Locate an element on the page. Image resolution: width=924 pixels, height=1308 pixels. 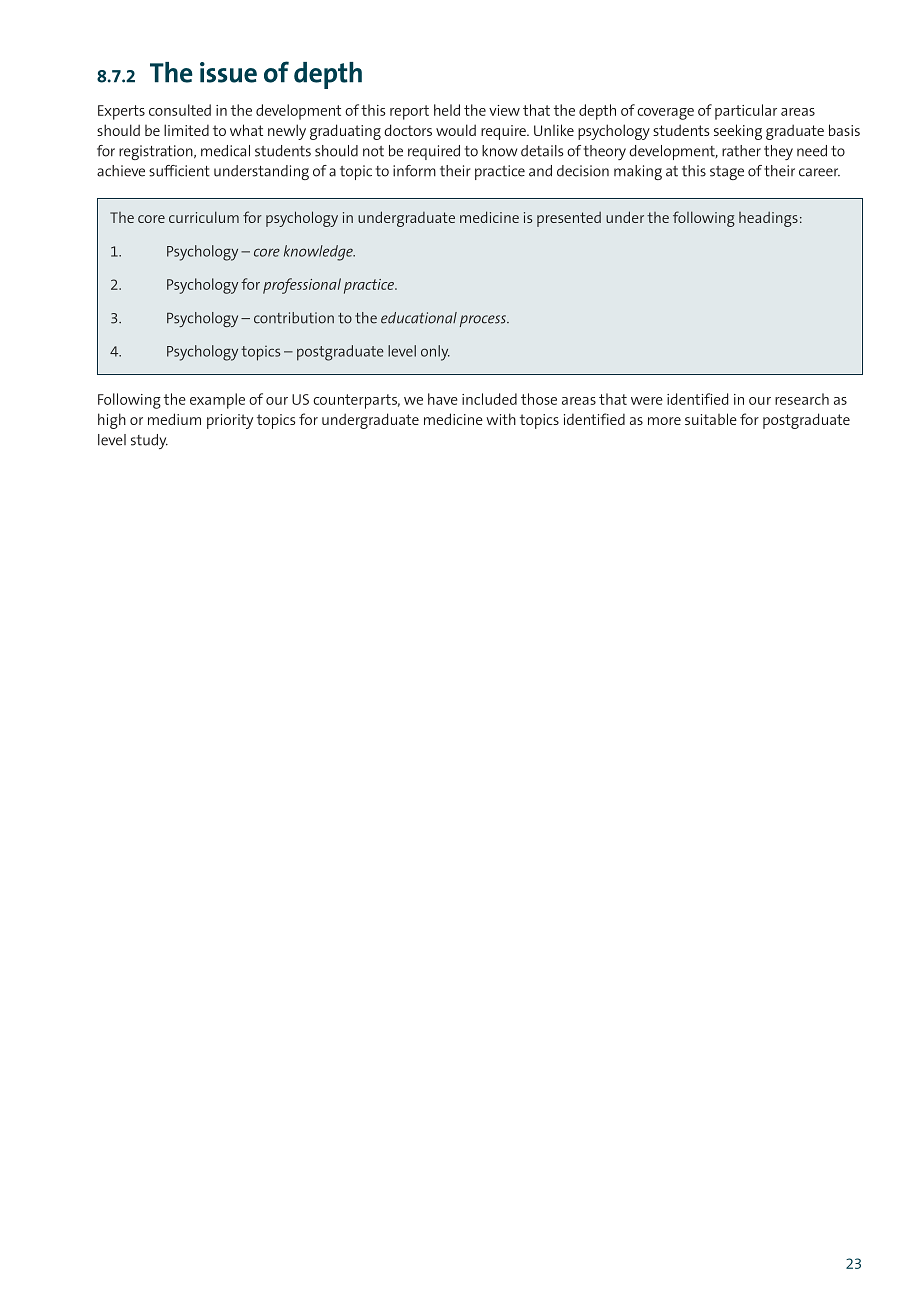
issue is located at coordinates (228, 72).
